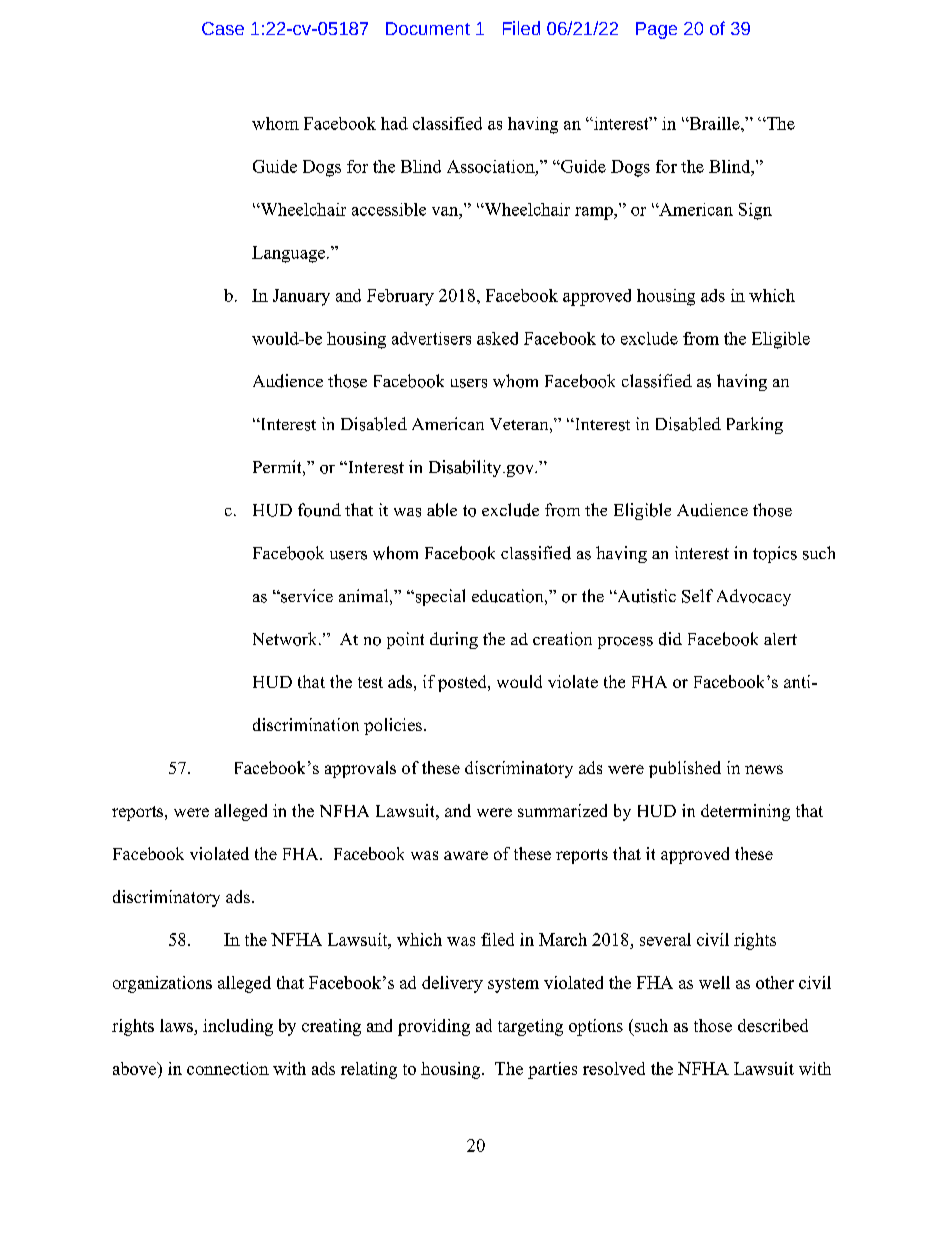 The image size is (952, 1233). What do you see at coordinates (431, 338) in the image?
I see `advertisers` at bounding box center [431, 338].
